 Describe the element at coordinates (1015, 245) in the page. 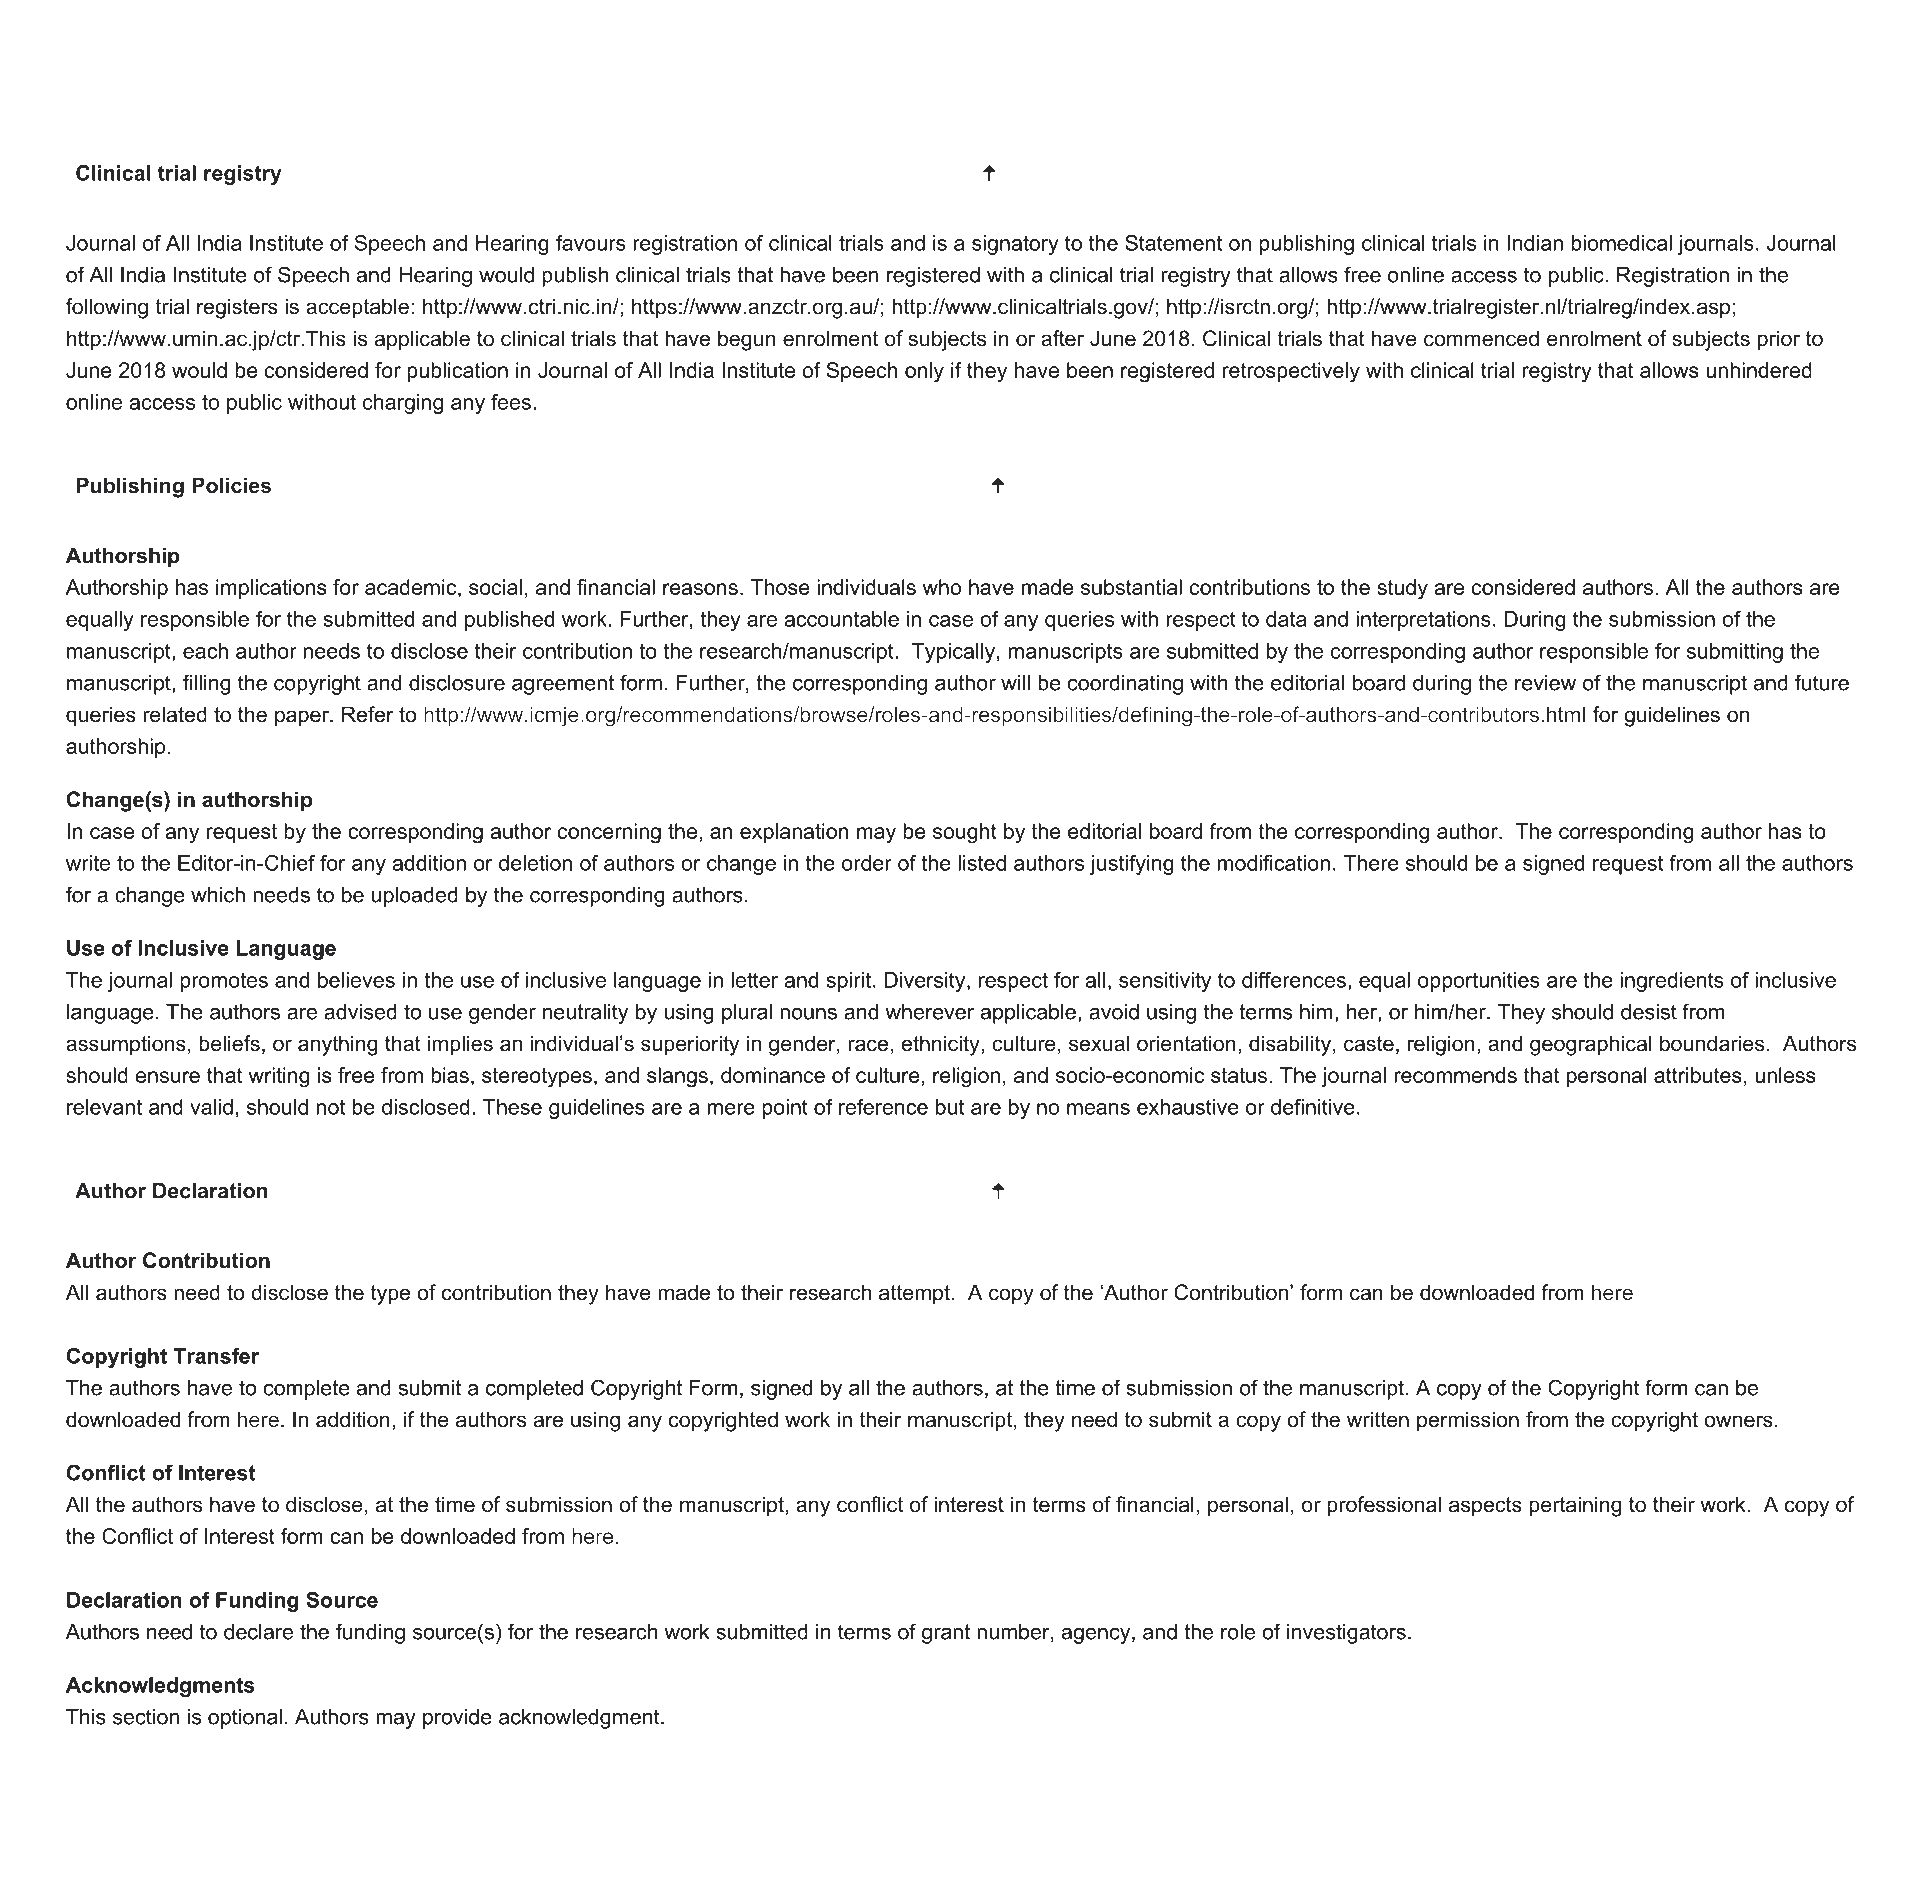

I see `signatory` at that location.
